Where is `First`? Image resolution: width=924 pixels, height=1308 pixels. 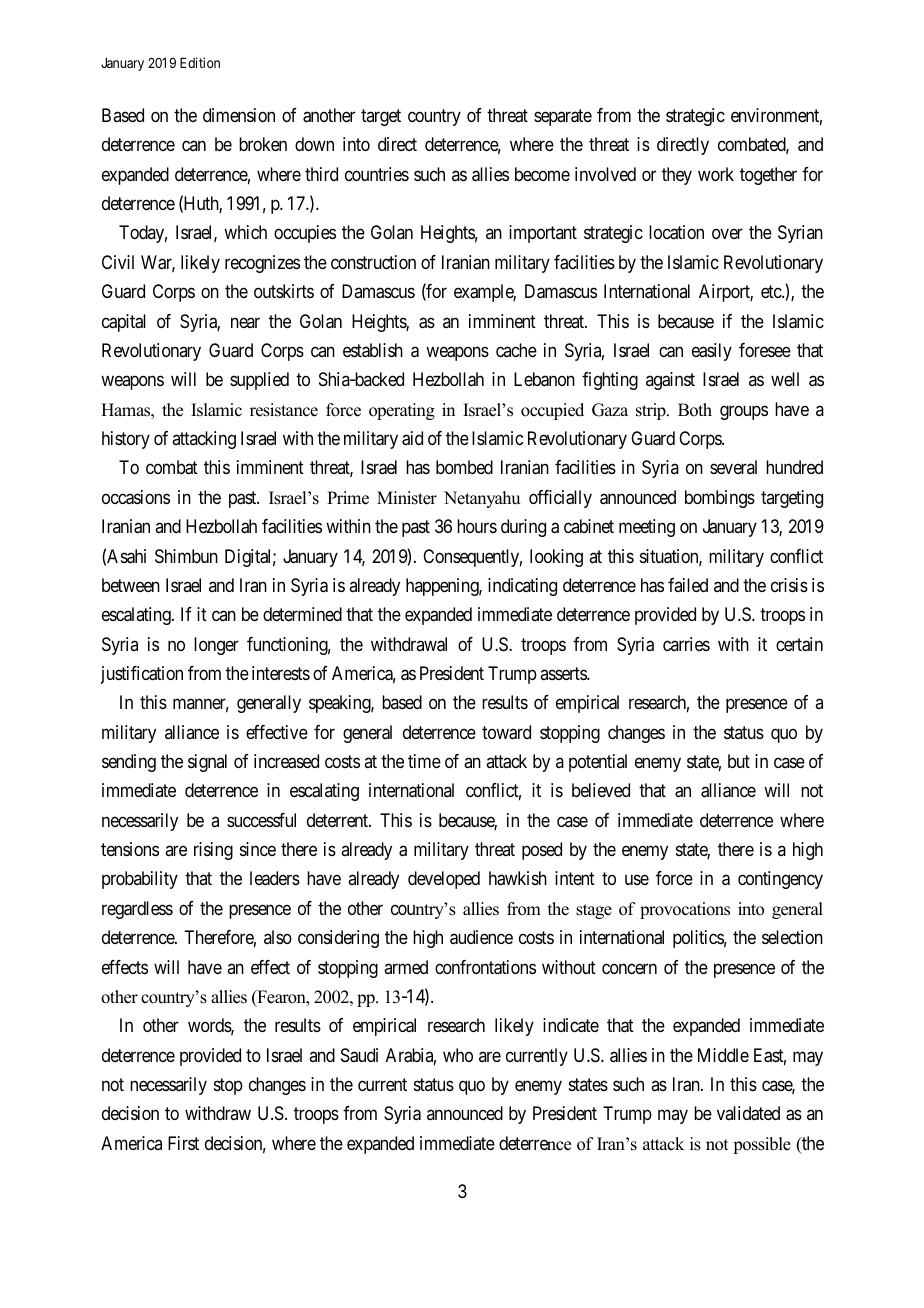 First is located at coordinates (183, 1143).
